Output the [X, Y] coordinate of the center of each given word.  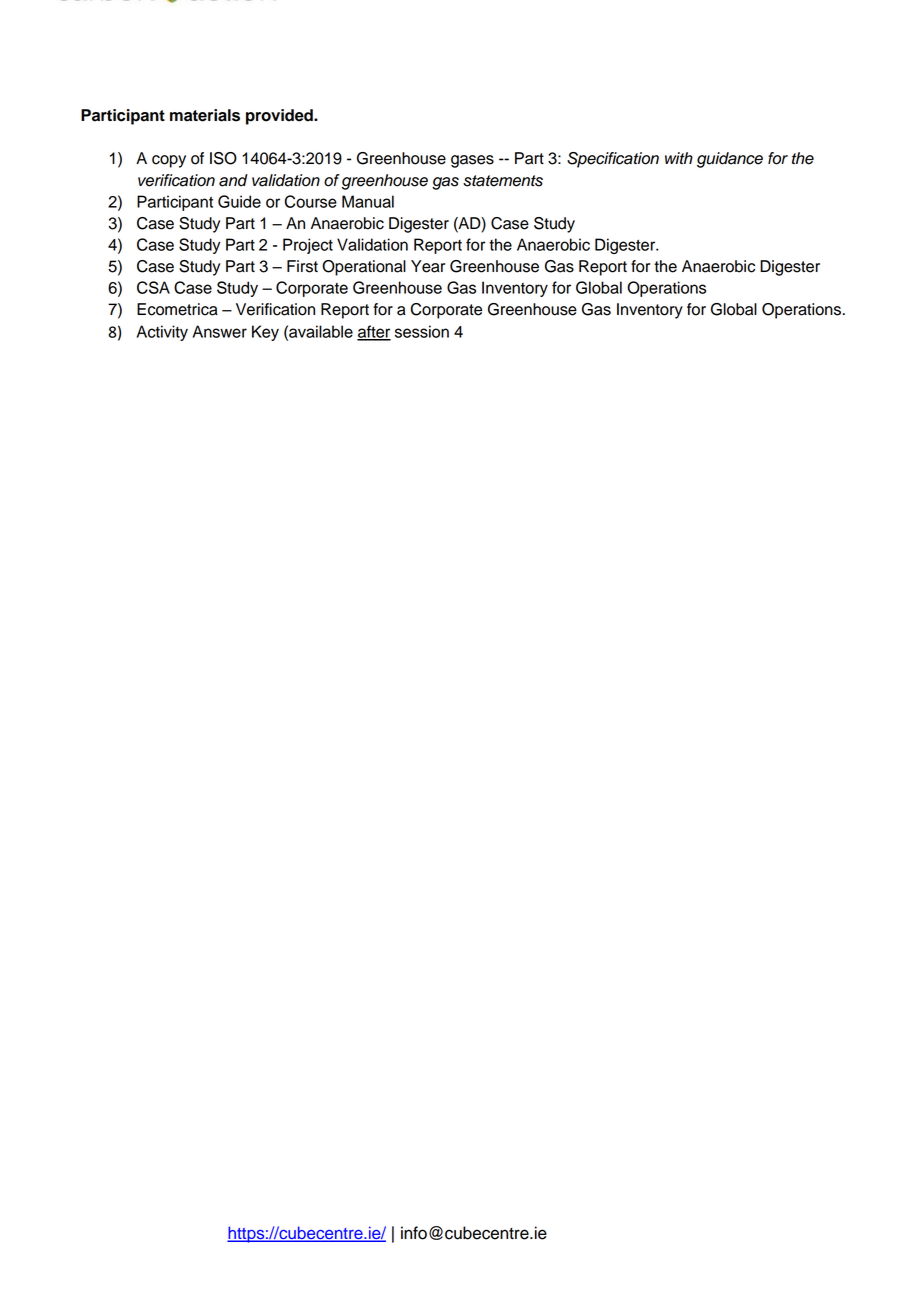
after [374, 332]
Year [428, 266]
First [302, 266]
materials [205, 115]
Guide [239, 201]
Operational [364, 268]
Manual [368, 201]
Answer [219, 331]
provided [280, 117]
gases [472, 161]
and [233, 180]
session [422, 331]
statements [503, 181]
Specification [613, 160]
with [679, 158]
